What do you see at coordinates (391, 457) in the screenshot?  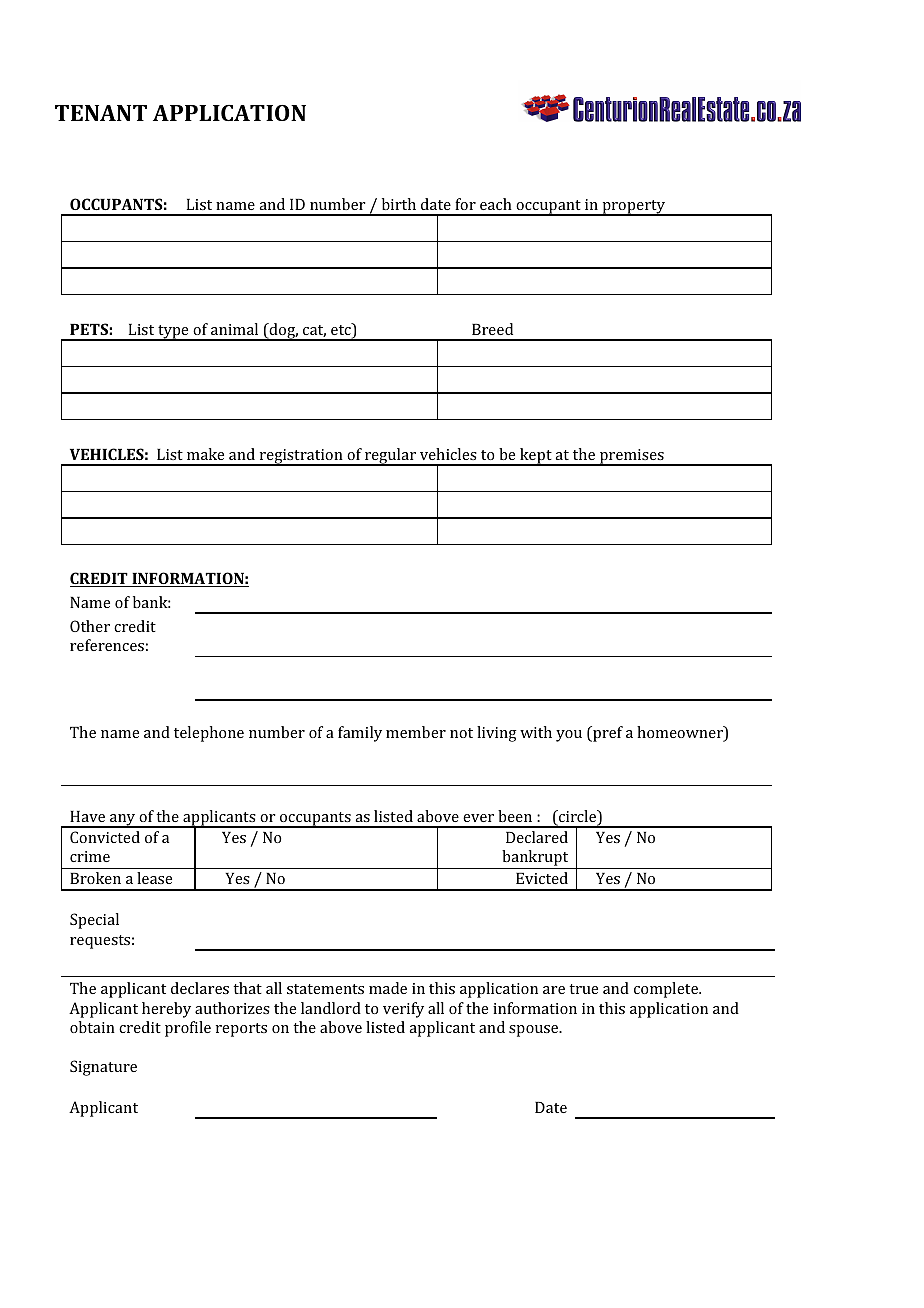 I see `regular` at bounding box center [391, 457].
